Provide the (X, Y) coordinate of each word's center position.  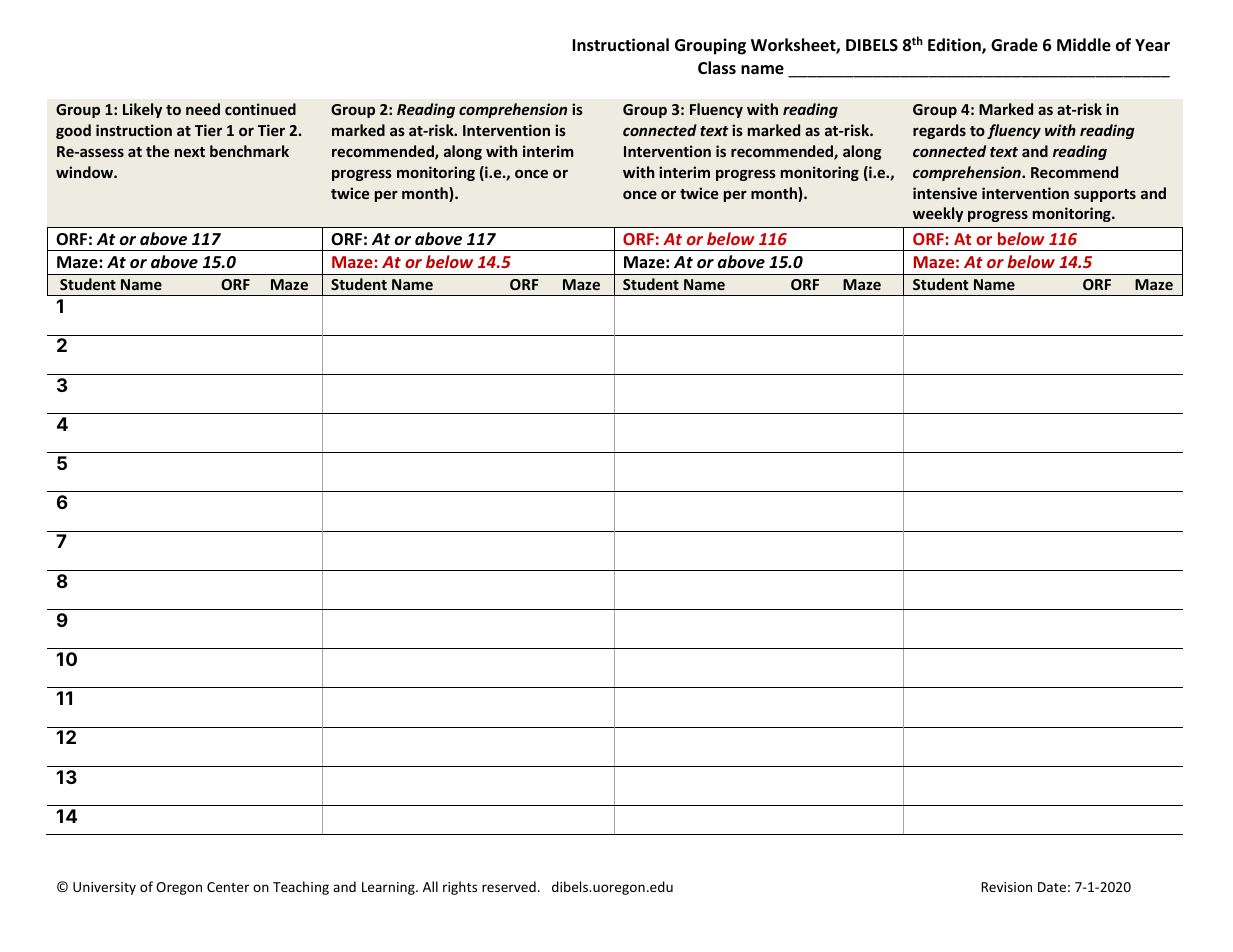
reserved (509, 886)
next (190, 152)
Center (228, 887)
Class (717, 68)
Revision (1007, 887)
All (430, 886)
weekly (938, 214)
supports (1105, 195)
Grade (1014, 45)
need (203, 109)
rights (460, 888)
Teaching (301, 888)
